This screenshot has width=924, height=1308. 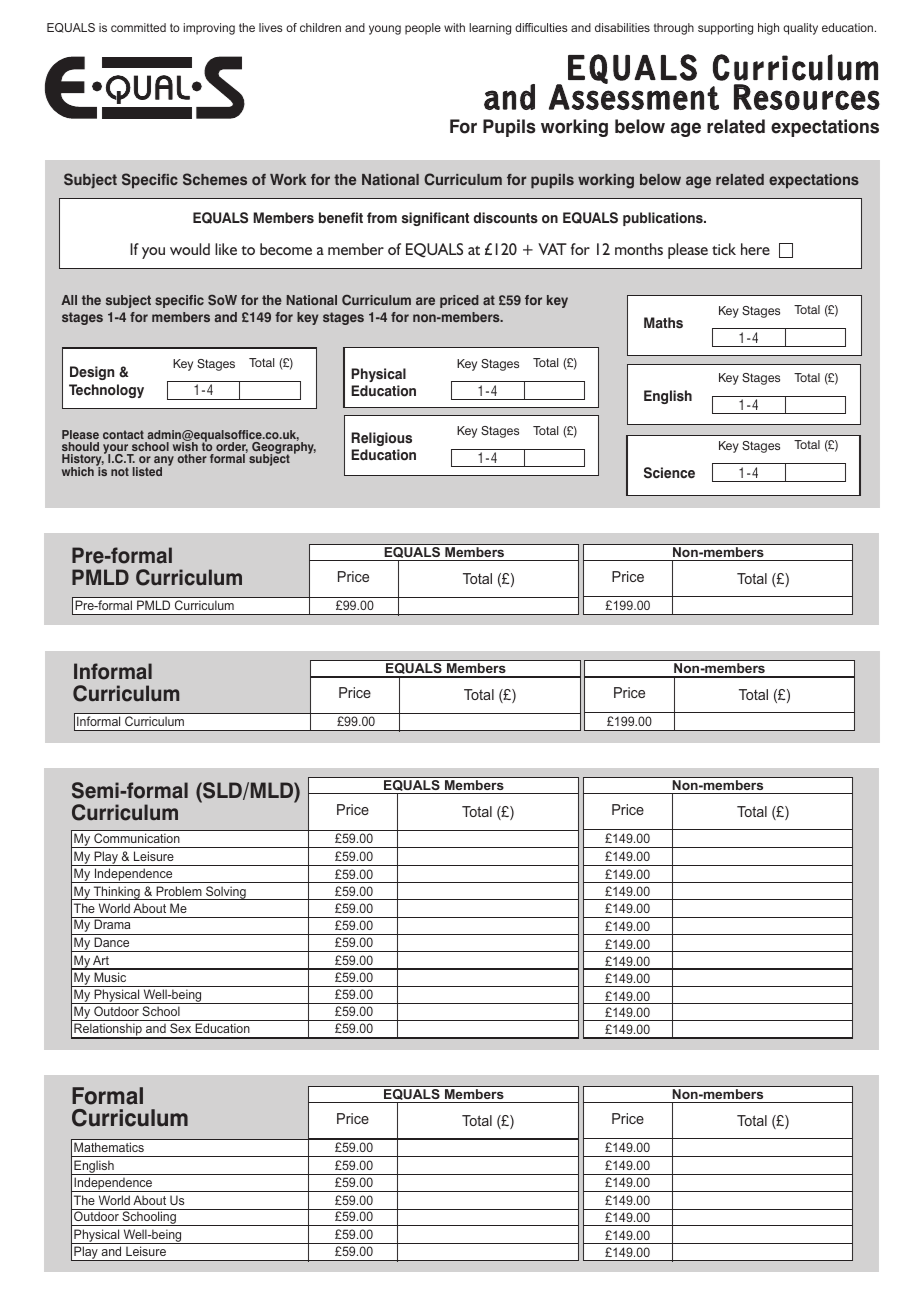 I want to click on supporting, so click(x=725, y=29).
